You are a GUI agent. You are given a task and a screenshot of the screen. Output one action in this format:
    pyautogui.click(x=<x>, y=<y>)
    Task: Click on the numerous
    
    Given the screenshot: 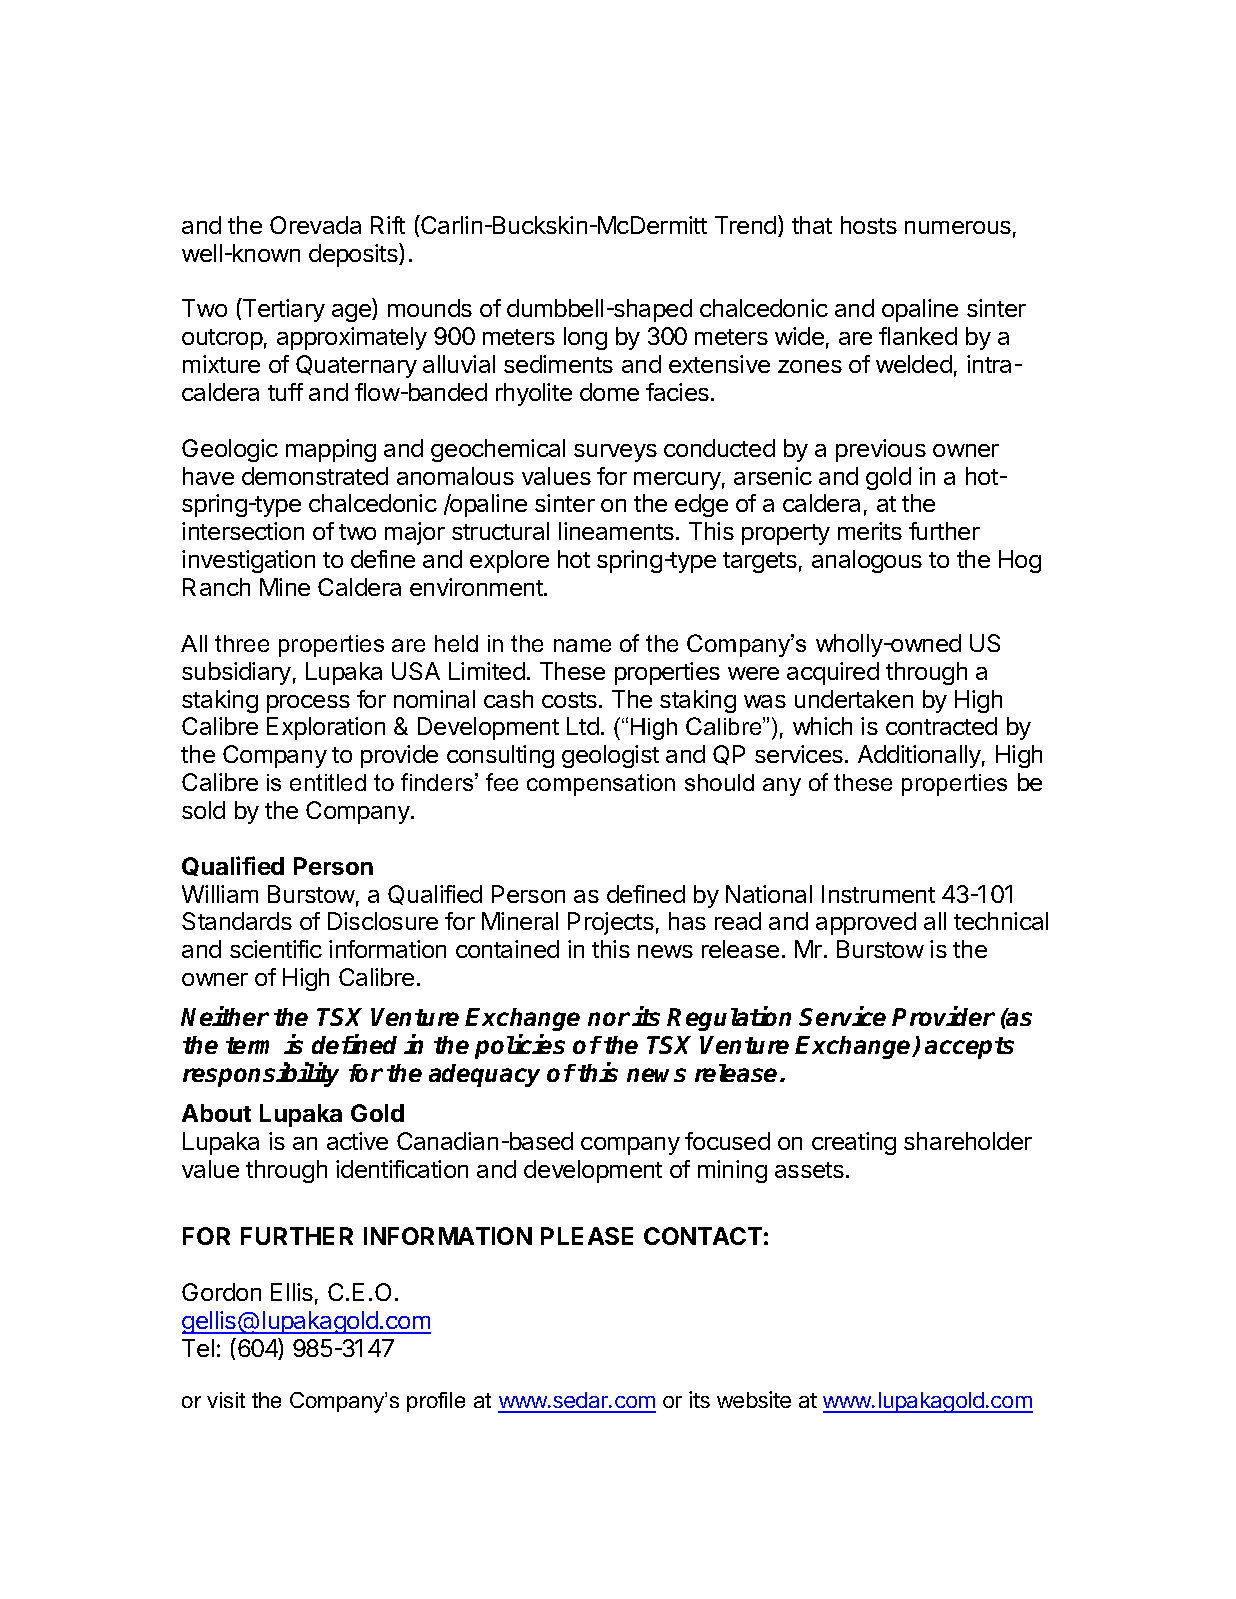 What is the action you would take?
    pyautogui.click(x=958, y=227)
